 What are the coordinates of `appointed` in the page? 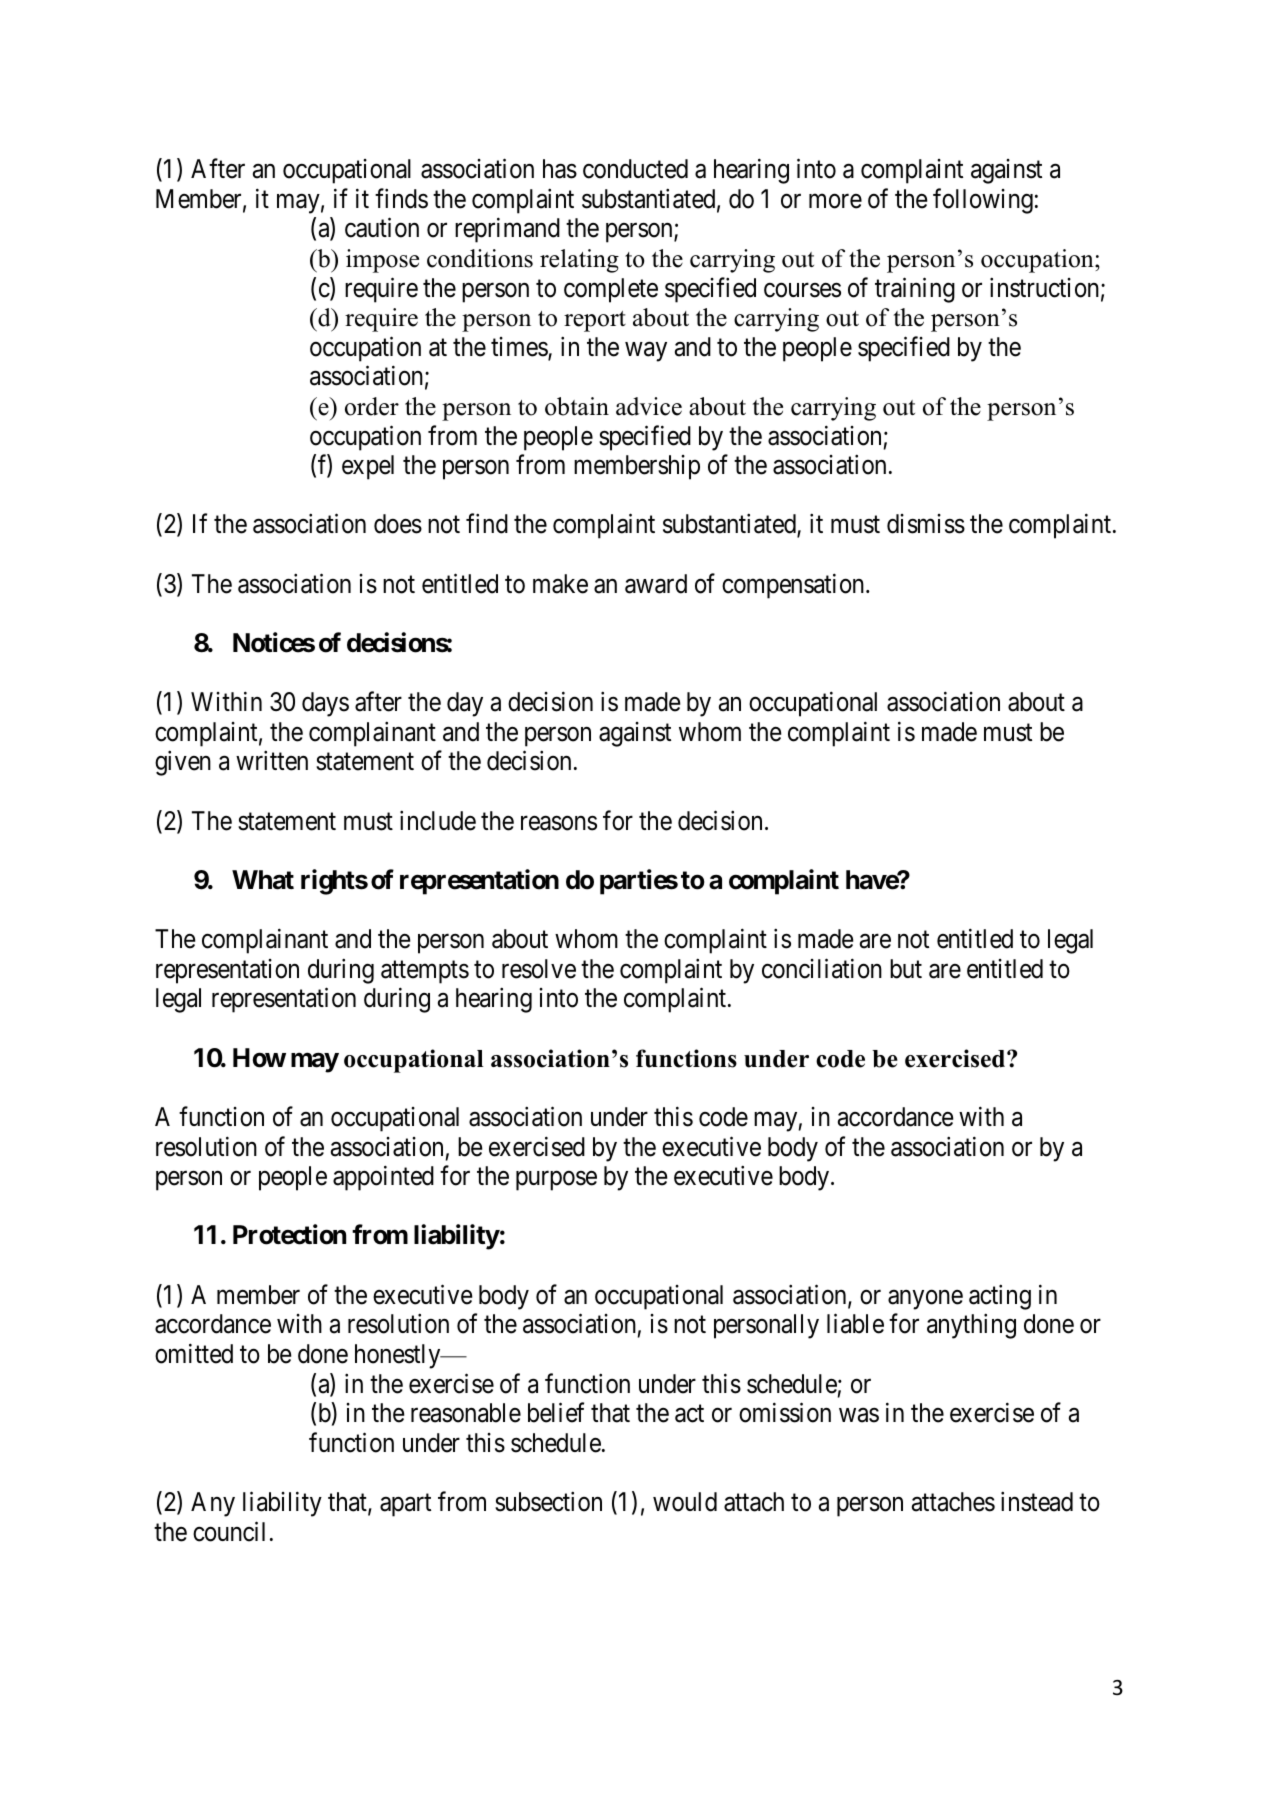 It's located at (383, 1178).
